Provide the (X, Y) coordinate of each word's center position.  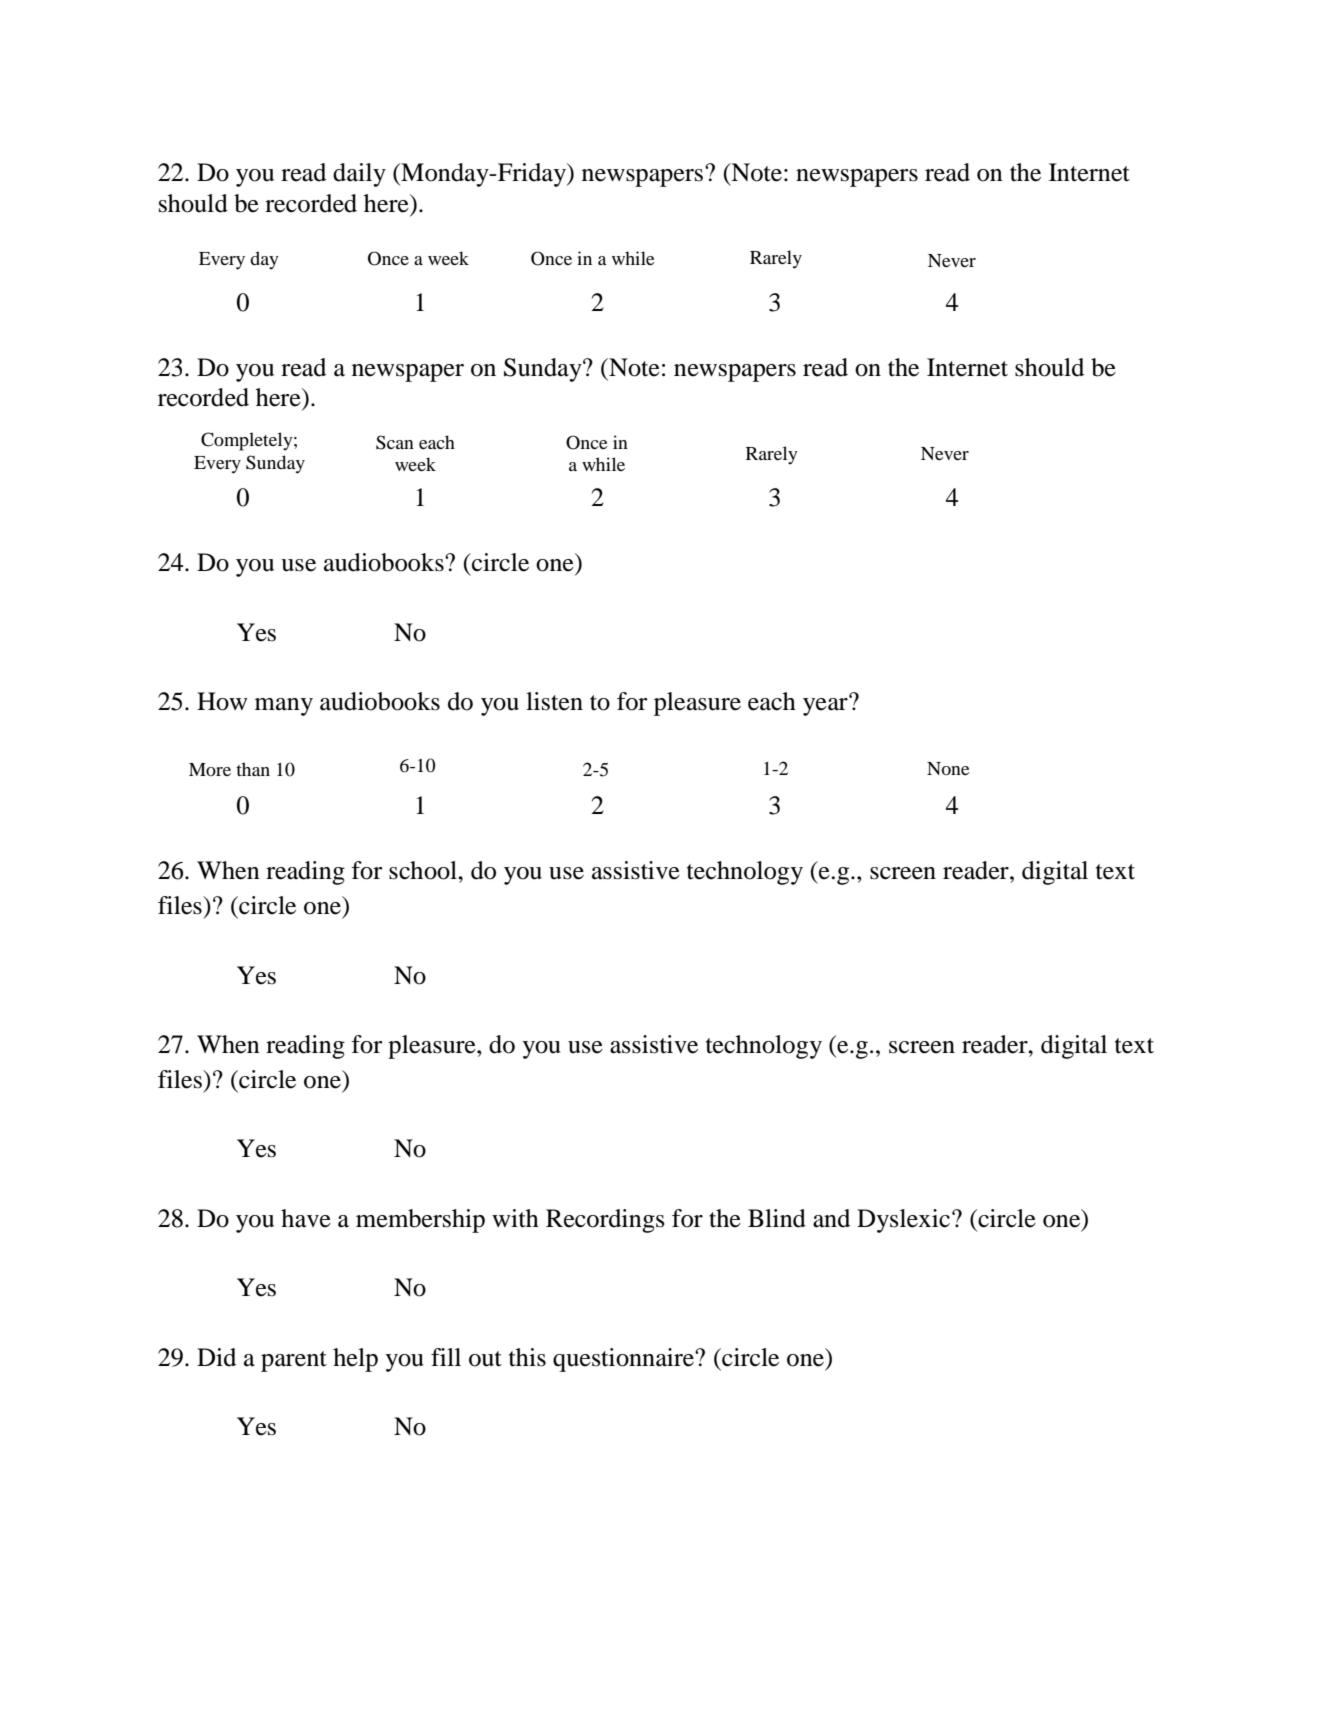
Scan (395, 442)
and (831, 1218)
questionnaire (624, 1360)
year (826, 706)
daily (359, 175)
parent (294, 1361)
